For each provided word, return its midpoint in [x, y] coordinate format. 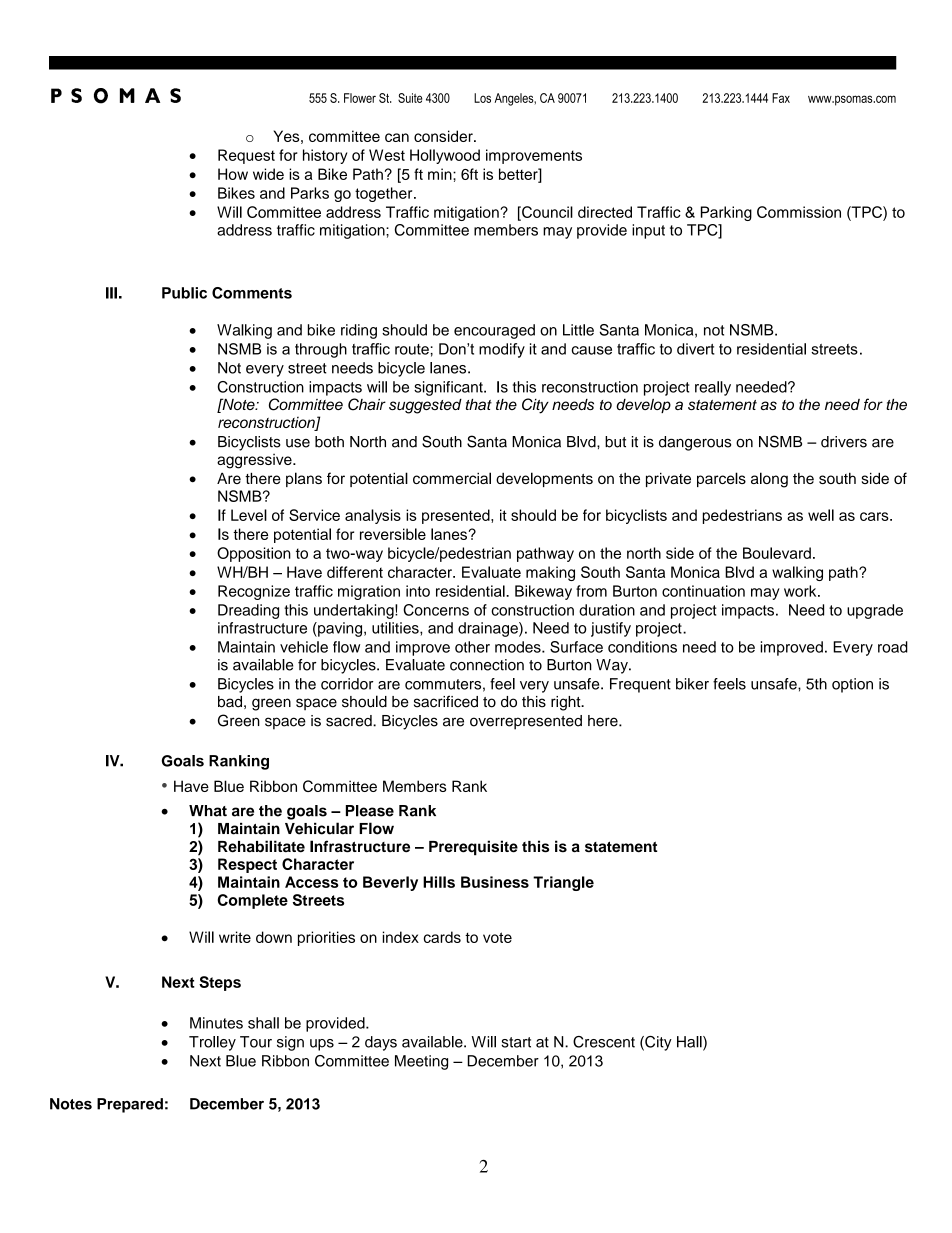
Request [246, 156]
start [516, 1042]
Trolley [212, 1043]
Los [482, 98]
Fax [781, 98]
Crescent [604, 1042]
